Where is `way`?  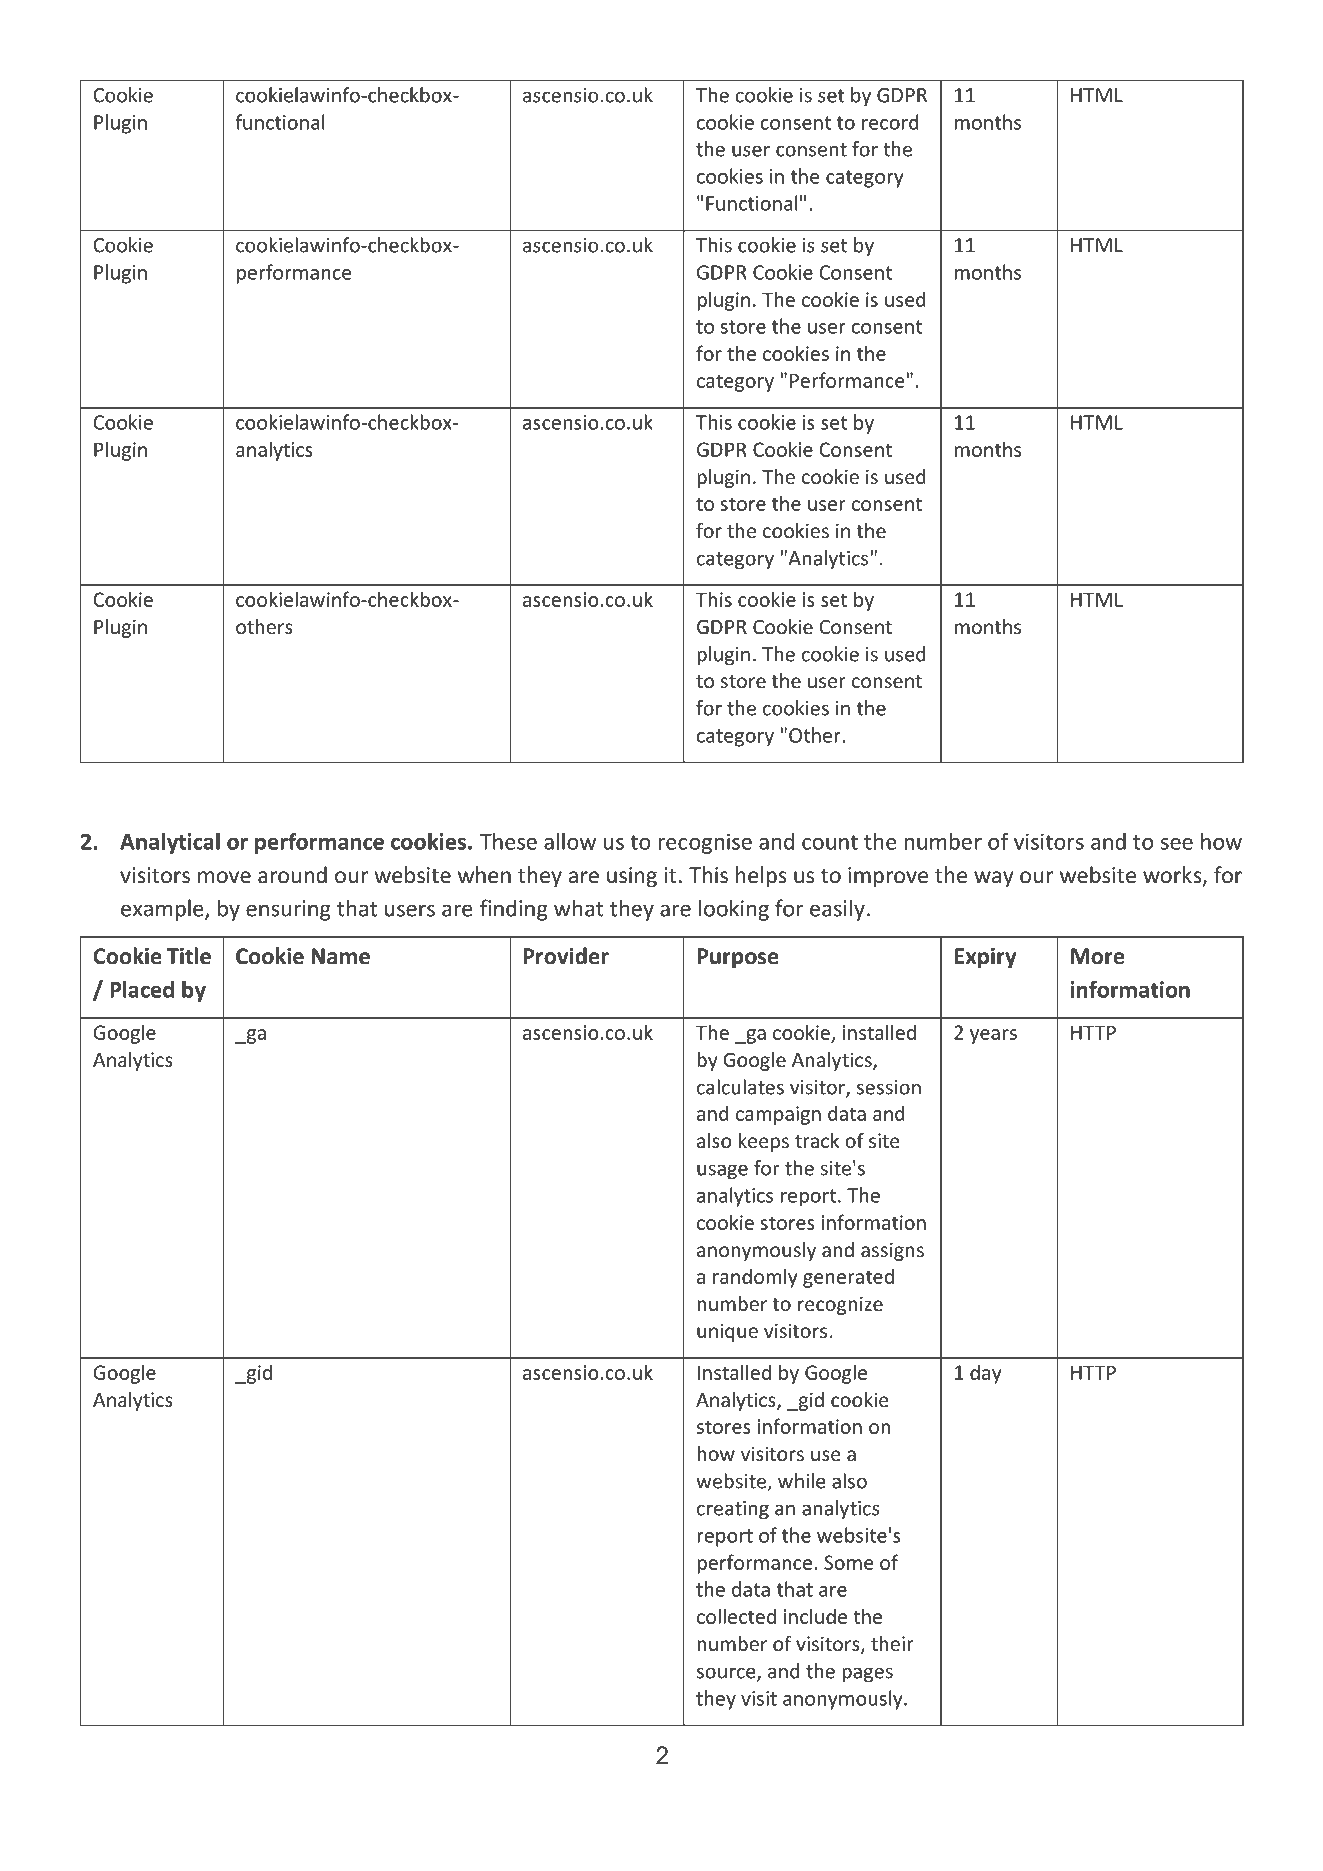
way is located at coordinates (994, 879).
